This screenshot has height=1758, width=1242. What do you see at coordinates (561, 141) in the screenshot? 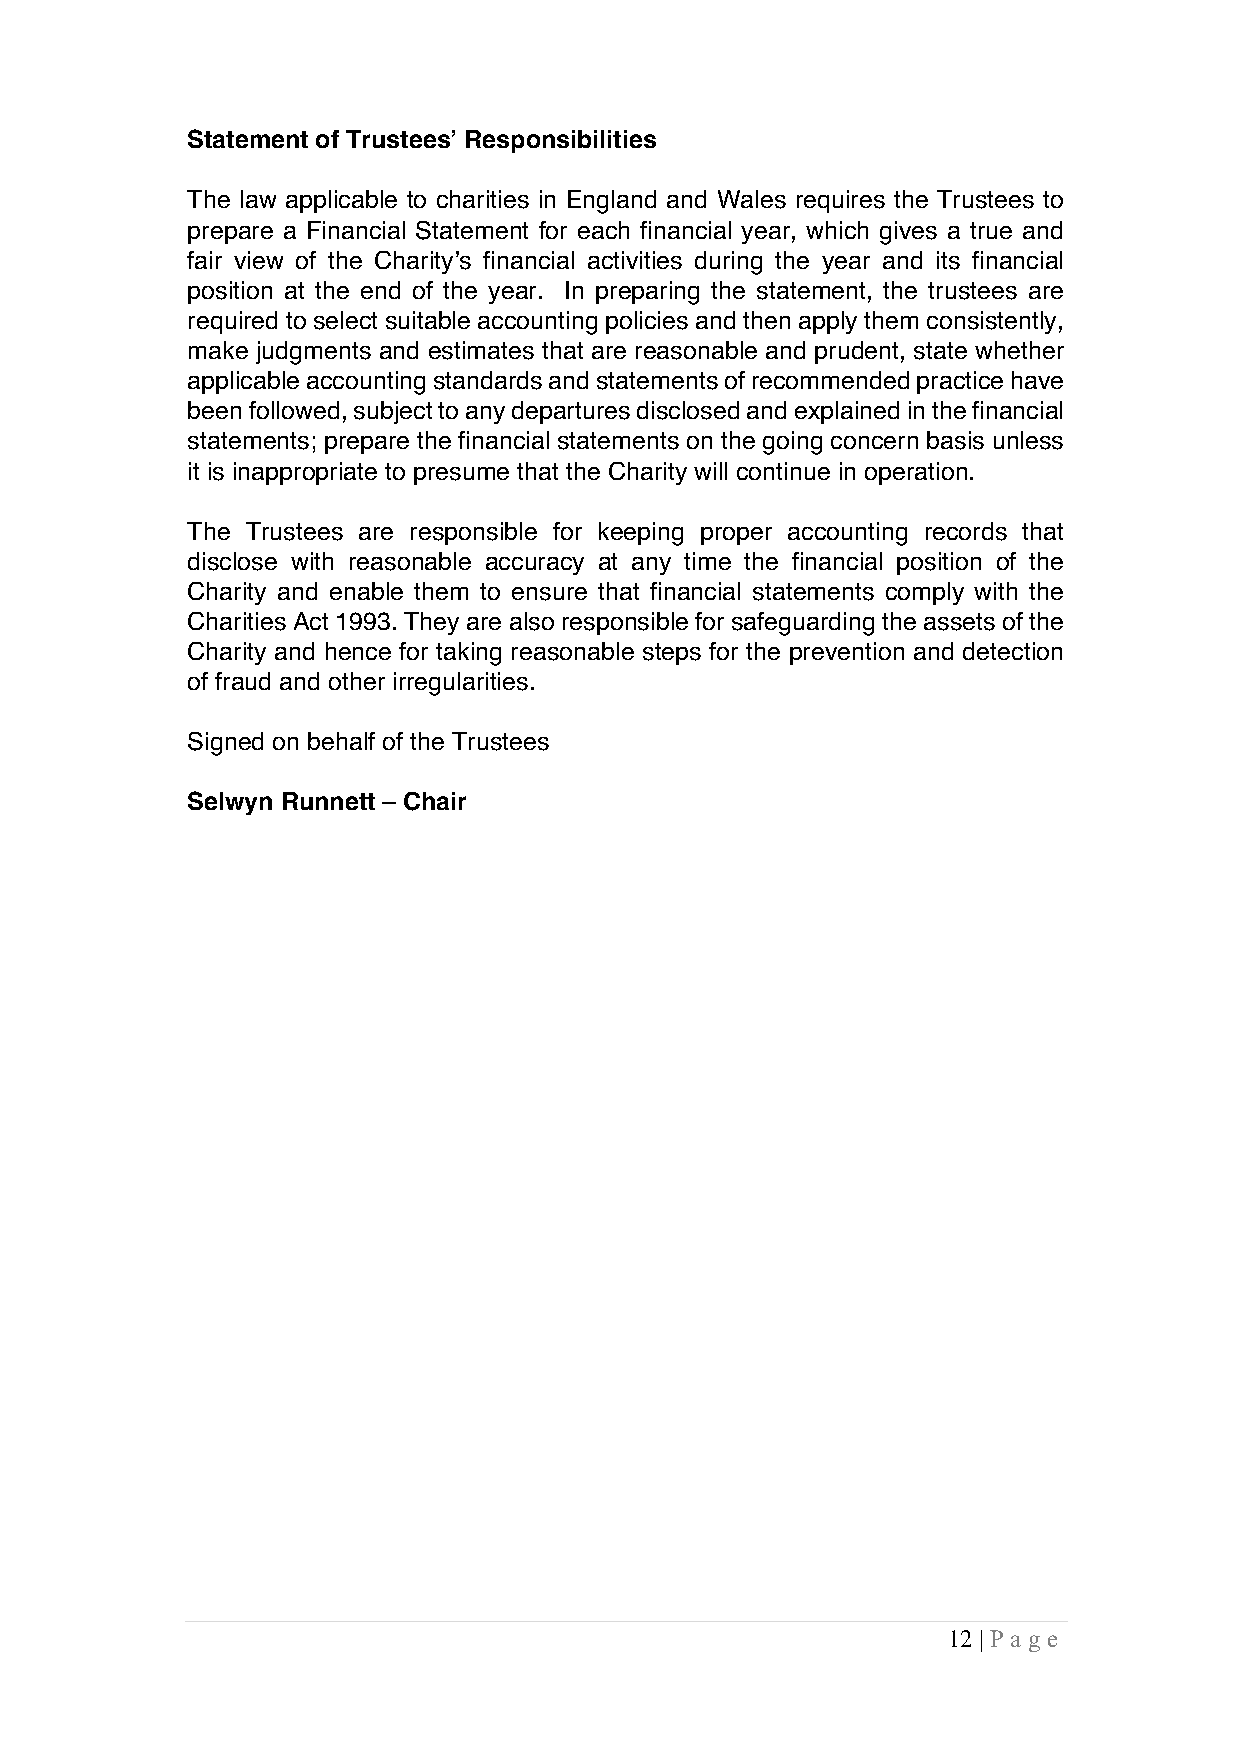
I see `Responsibilities` at bounding box center [561, 141].
